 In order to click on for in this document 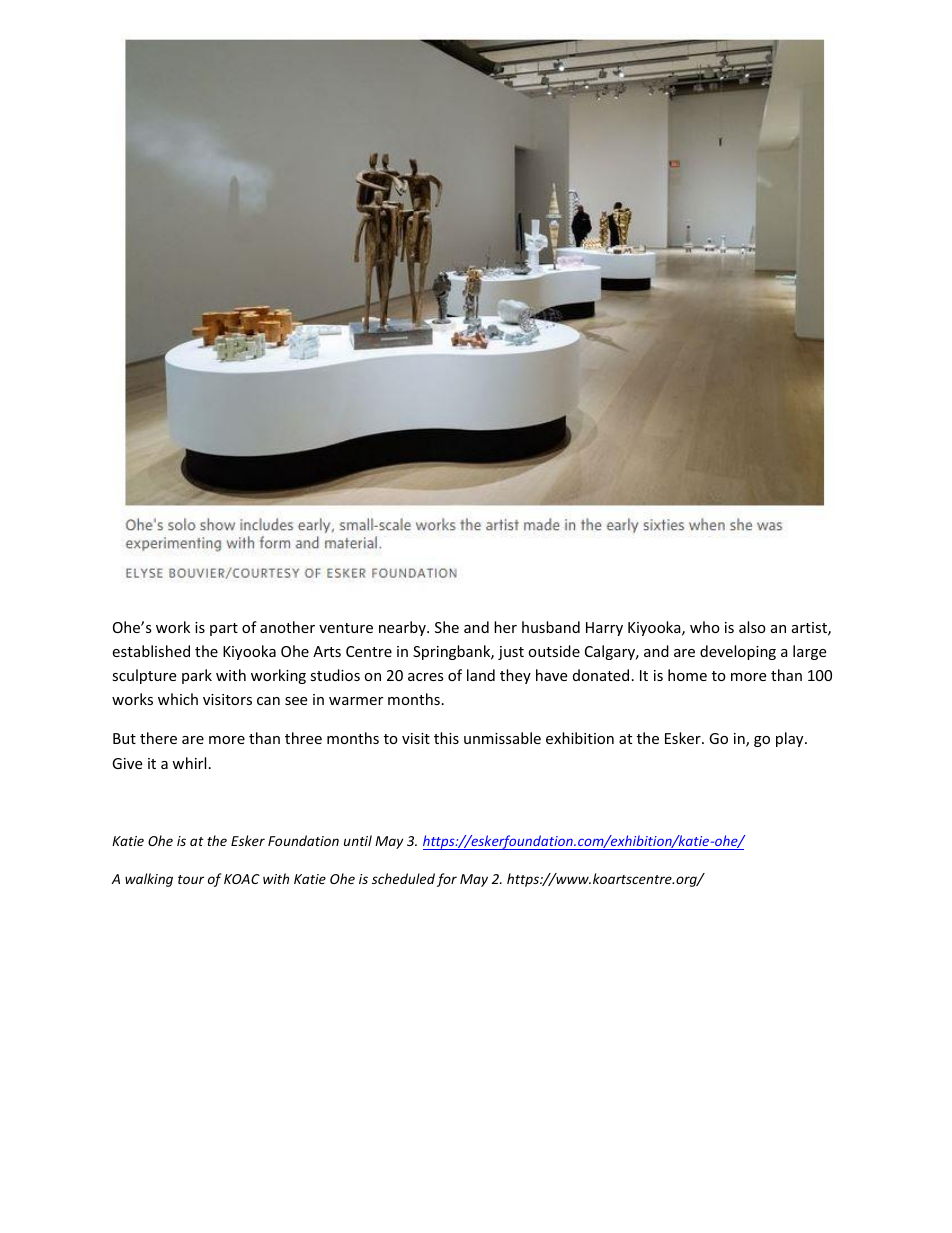, I will do `click(447, 880)`.
